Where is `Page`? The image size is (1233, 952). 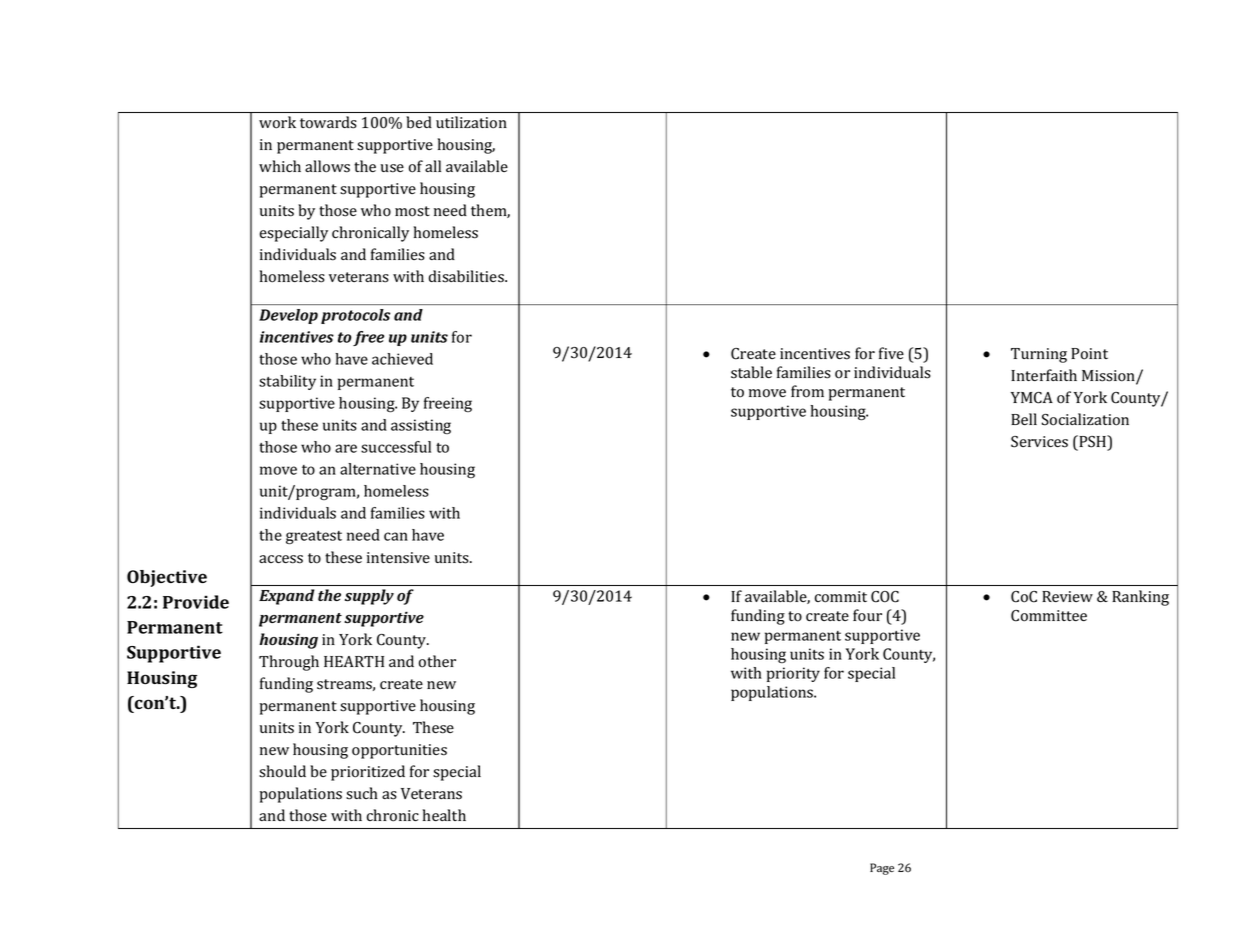 Page is located at coordinates (882, 869).
